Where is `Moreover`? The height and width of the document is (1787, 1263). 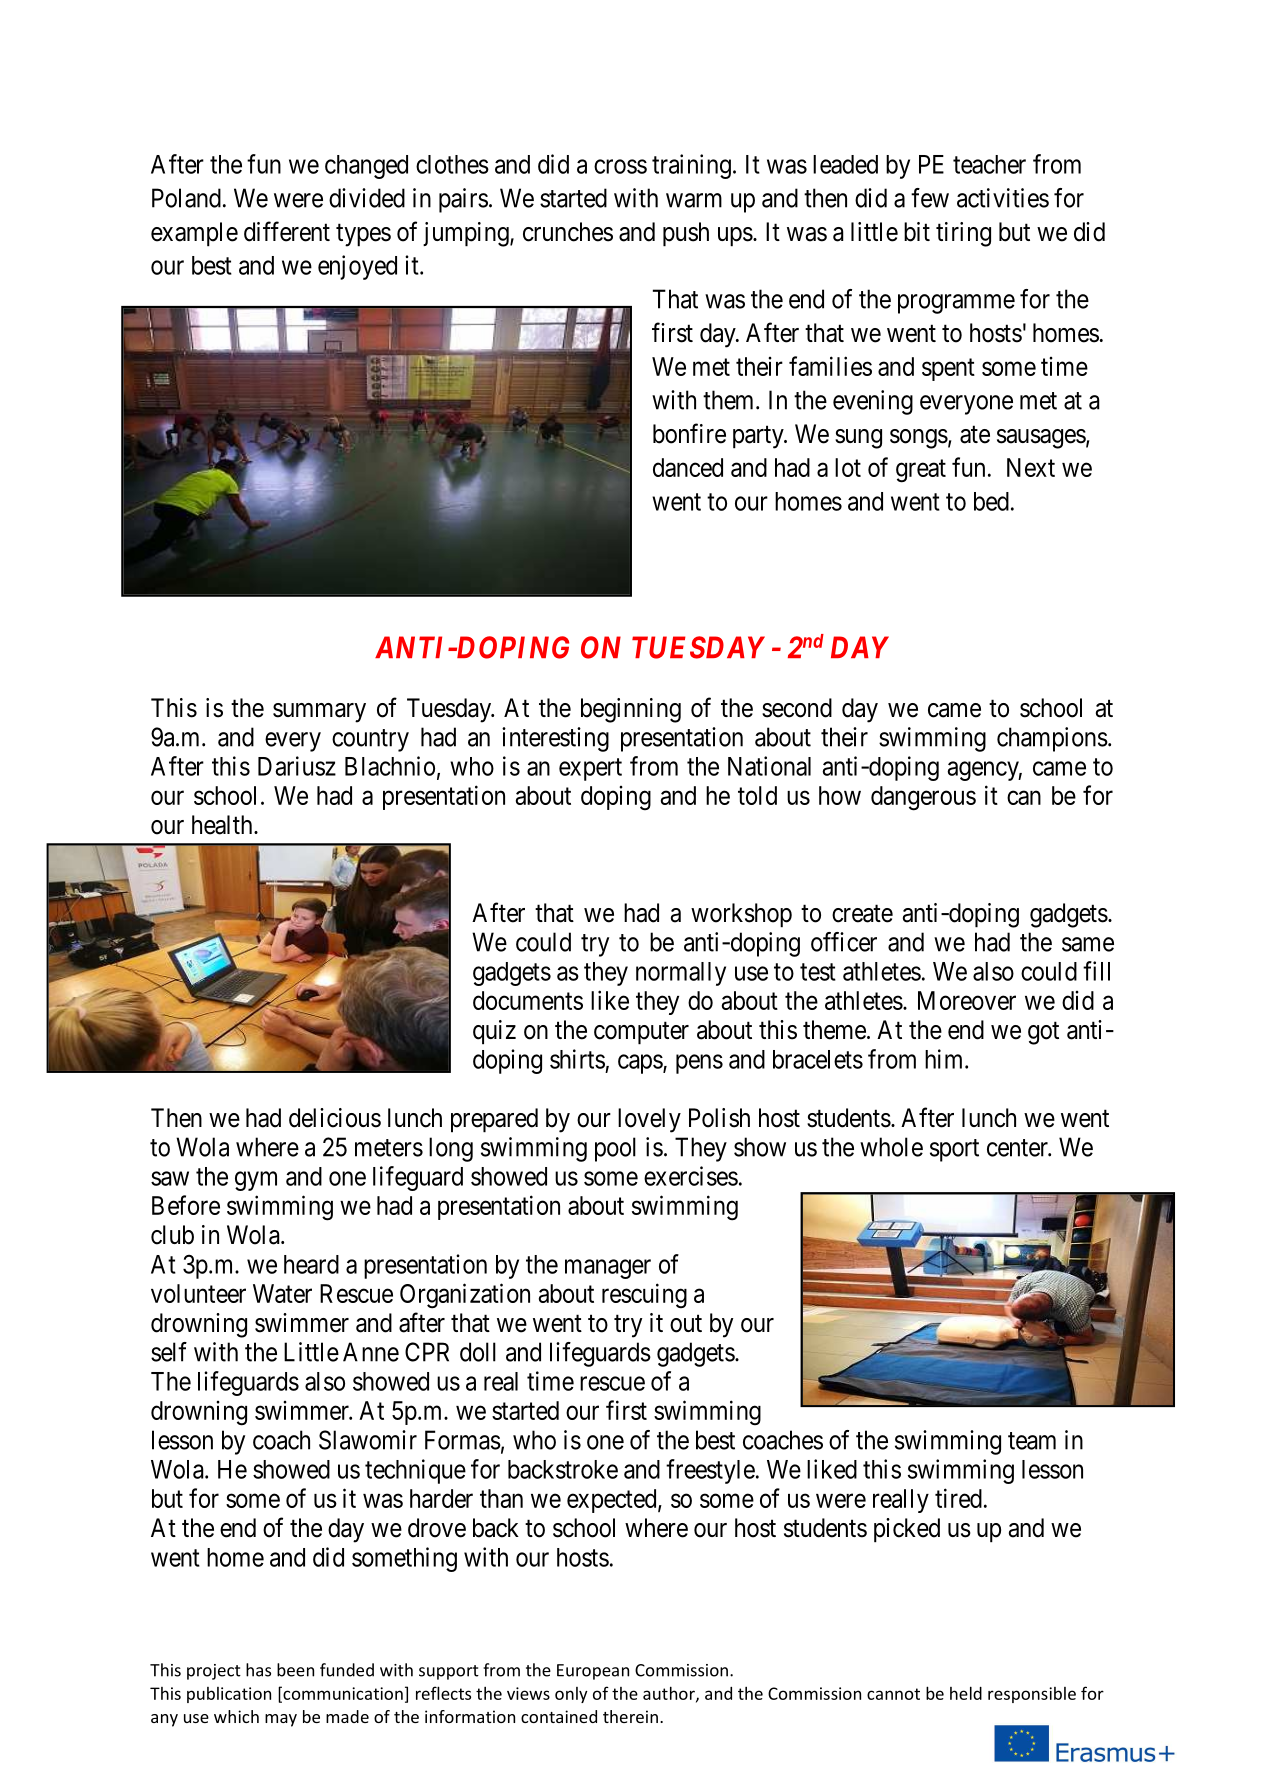 Moreover is located at coordinates (967, 1000).
